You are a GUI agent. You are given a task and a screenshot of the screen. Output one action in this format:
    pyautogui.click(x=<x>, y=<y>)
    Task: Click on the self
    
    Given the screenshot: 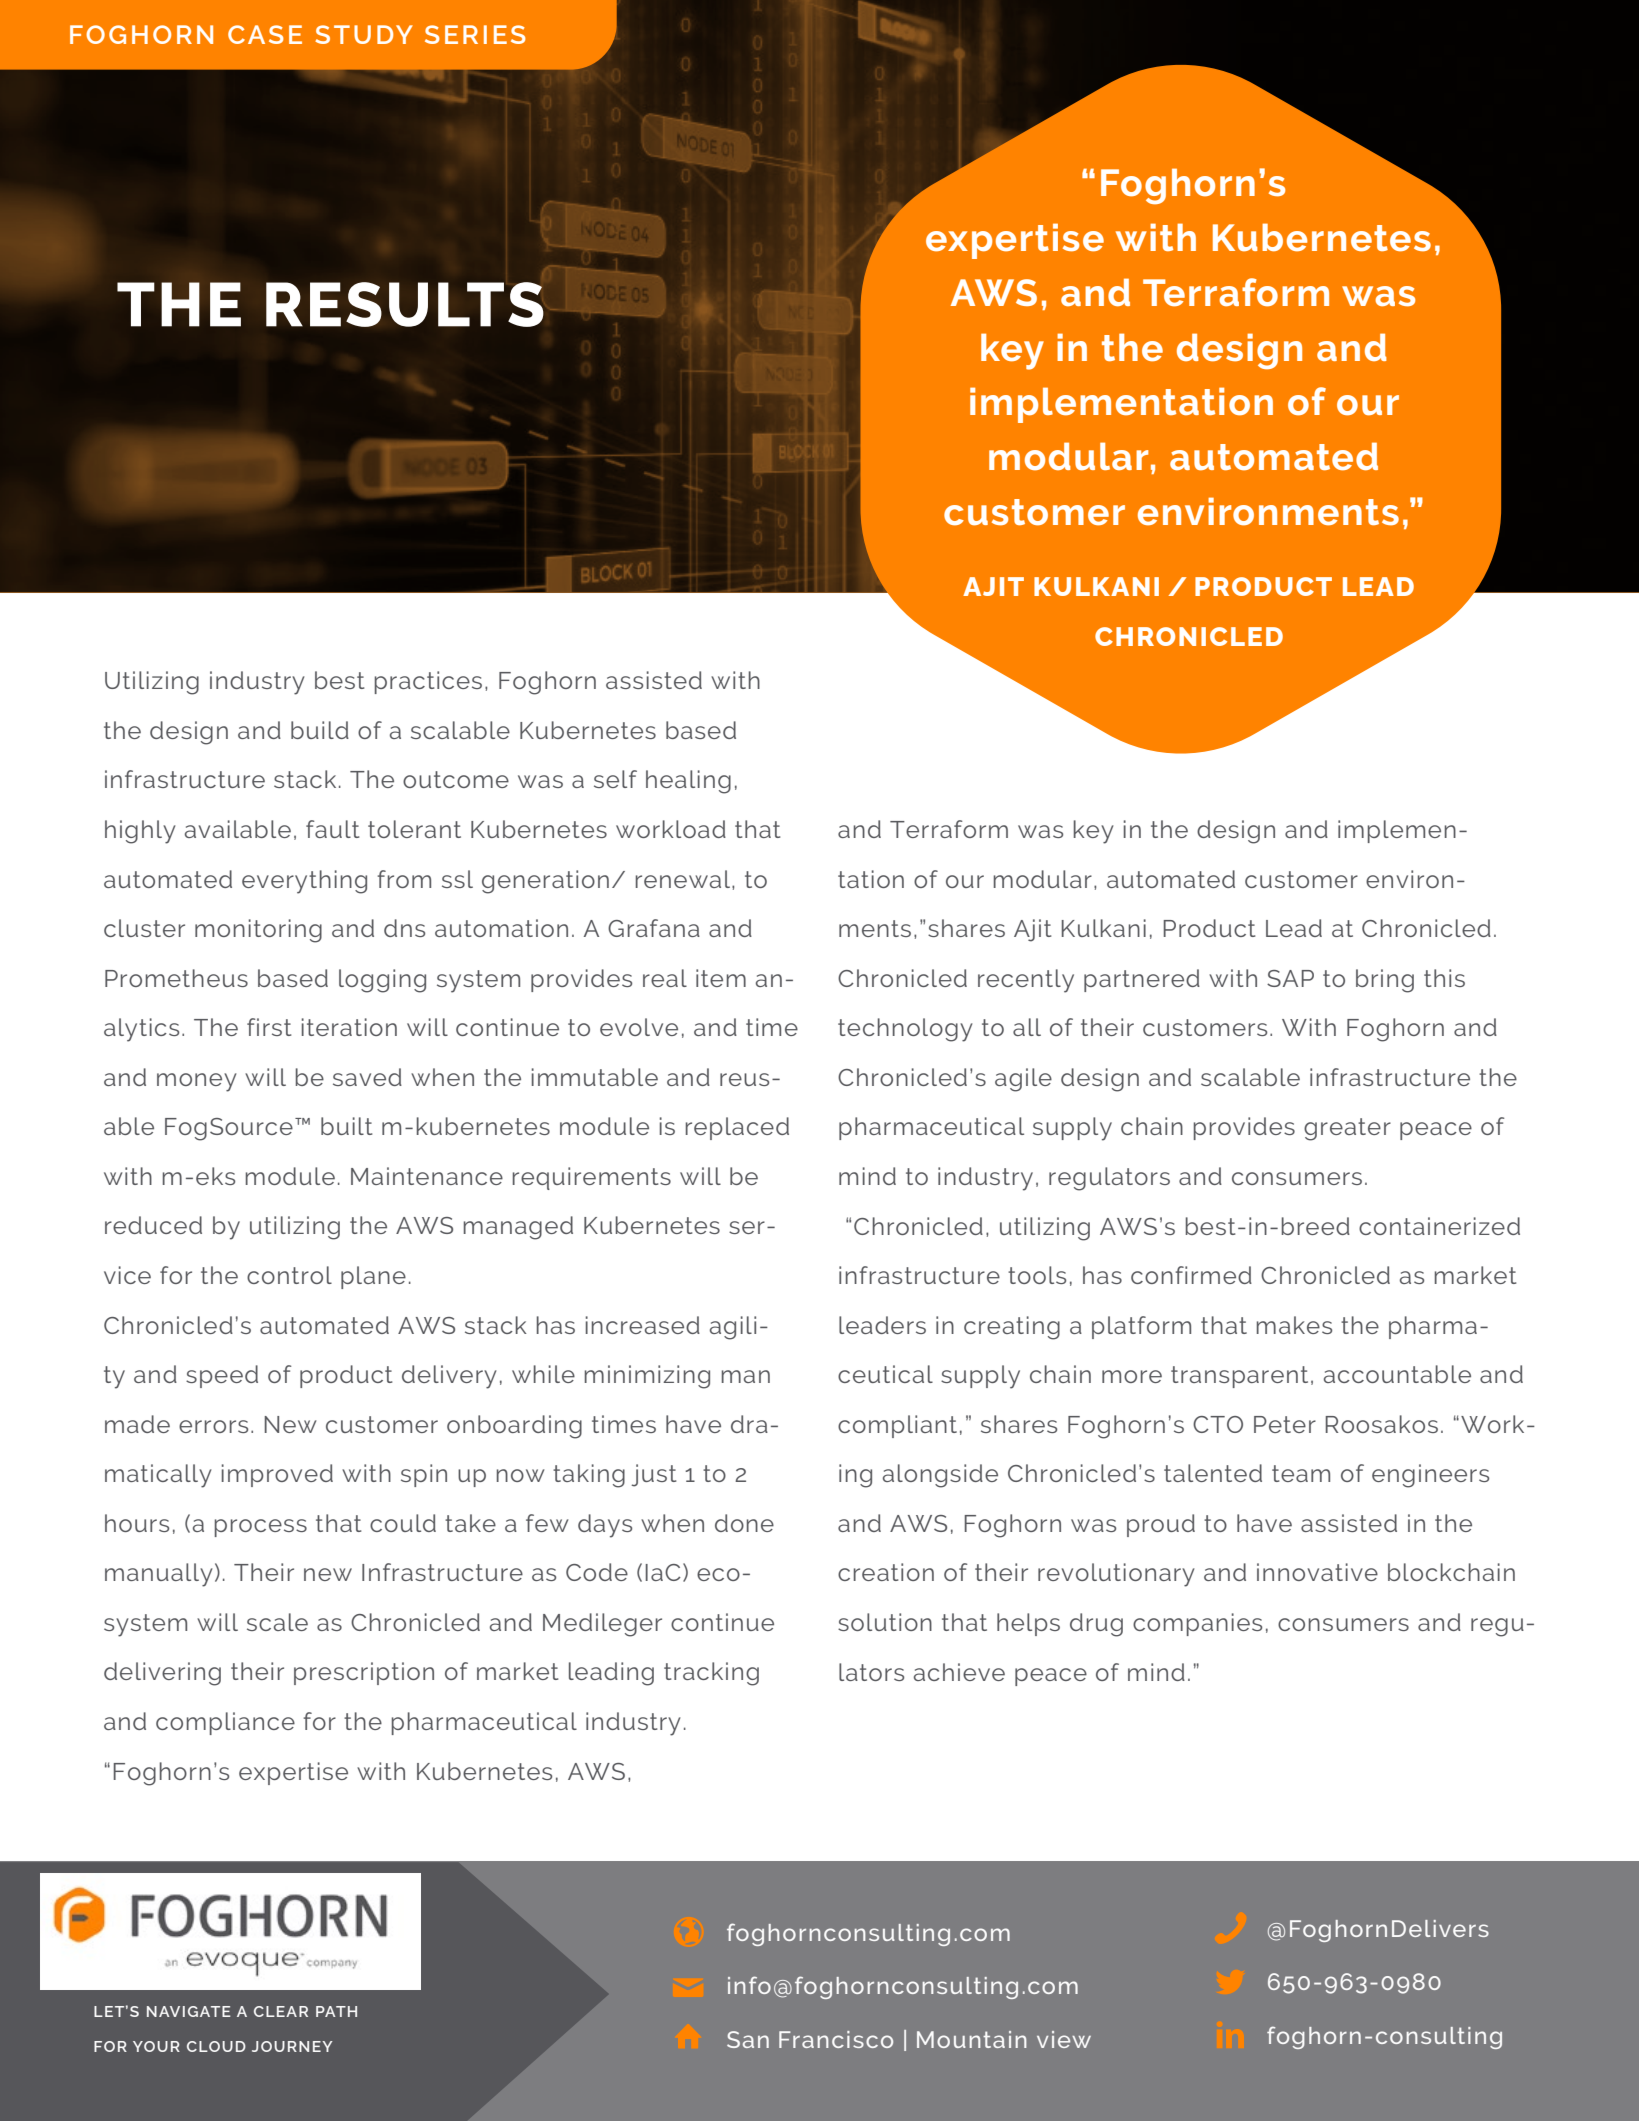 What is the action you would take?
    pyautogui.click(x=615, y=779)
